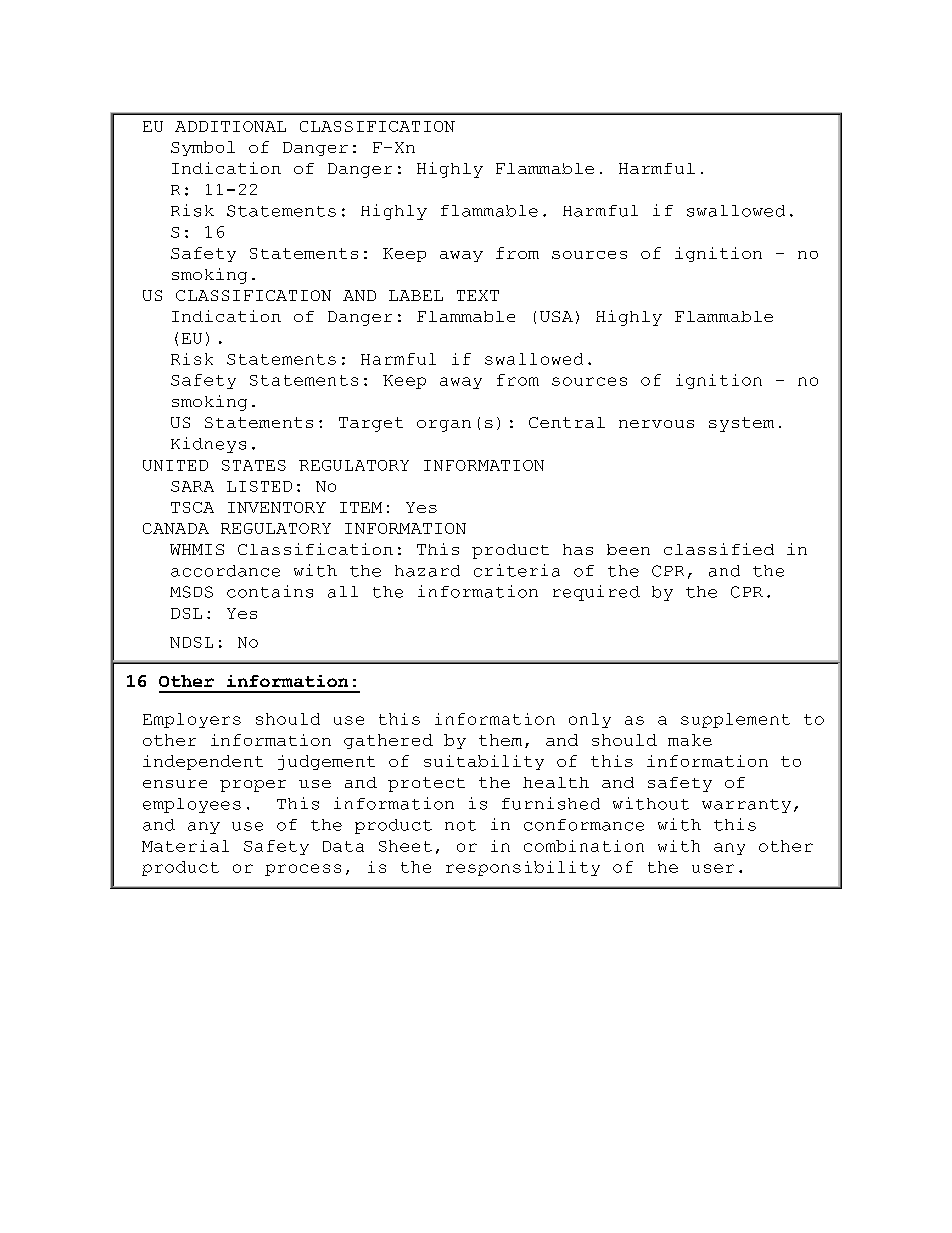  I want to click on TEXT, so click(478, 295).
